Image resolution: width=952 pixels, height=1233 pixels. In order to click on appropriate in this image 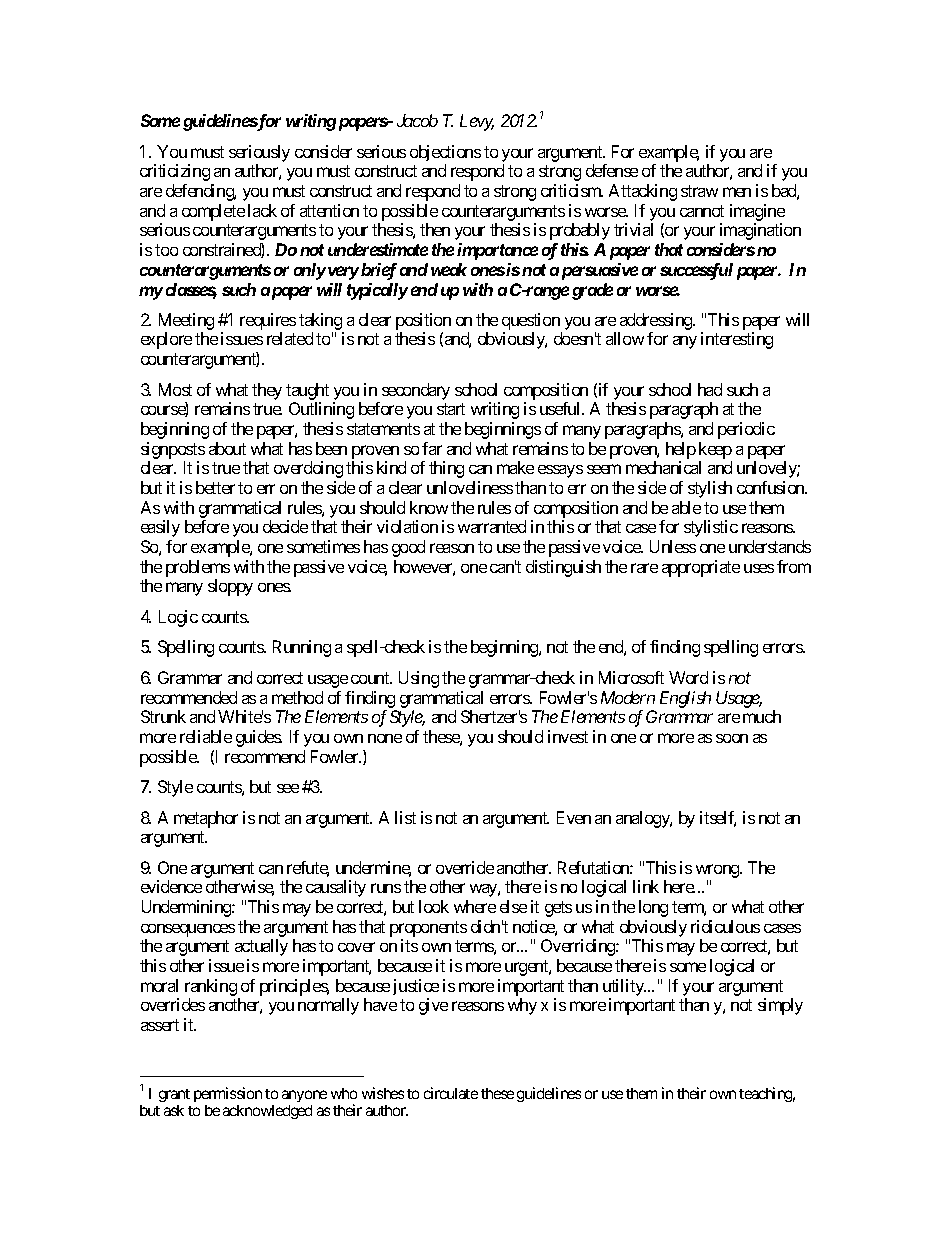, I will do `click(701, 568)`.
